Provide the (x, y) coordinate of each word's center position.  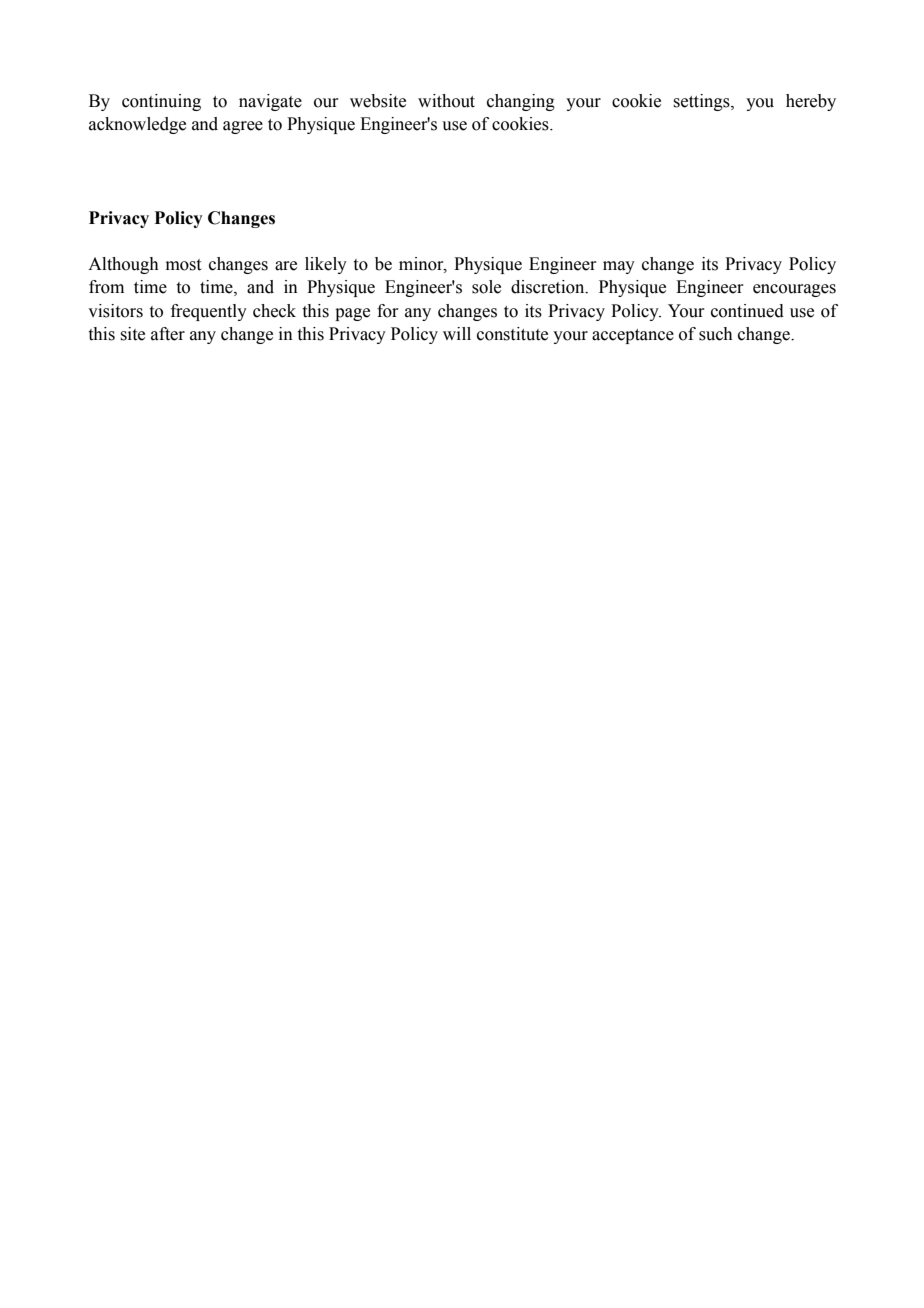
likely (326, 265)
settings (702, 102)
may (619, 267)
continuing (161, 102)
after (168, 334)
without (446, 101)
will (457, 333)
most (183, 265)
